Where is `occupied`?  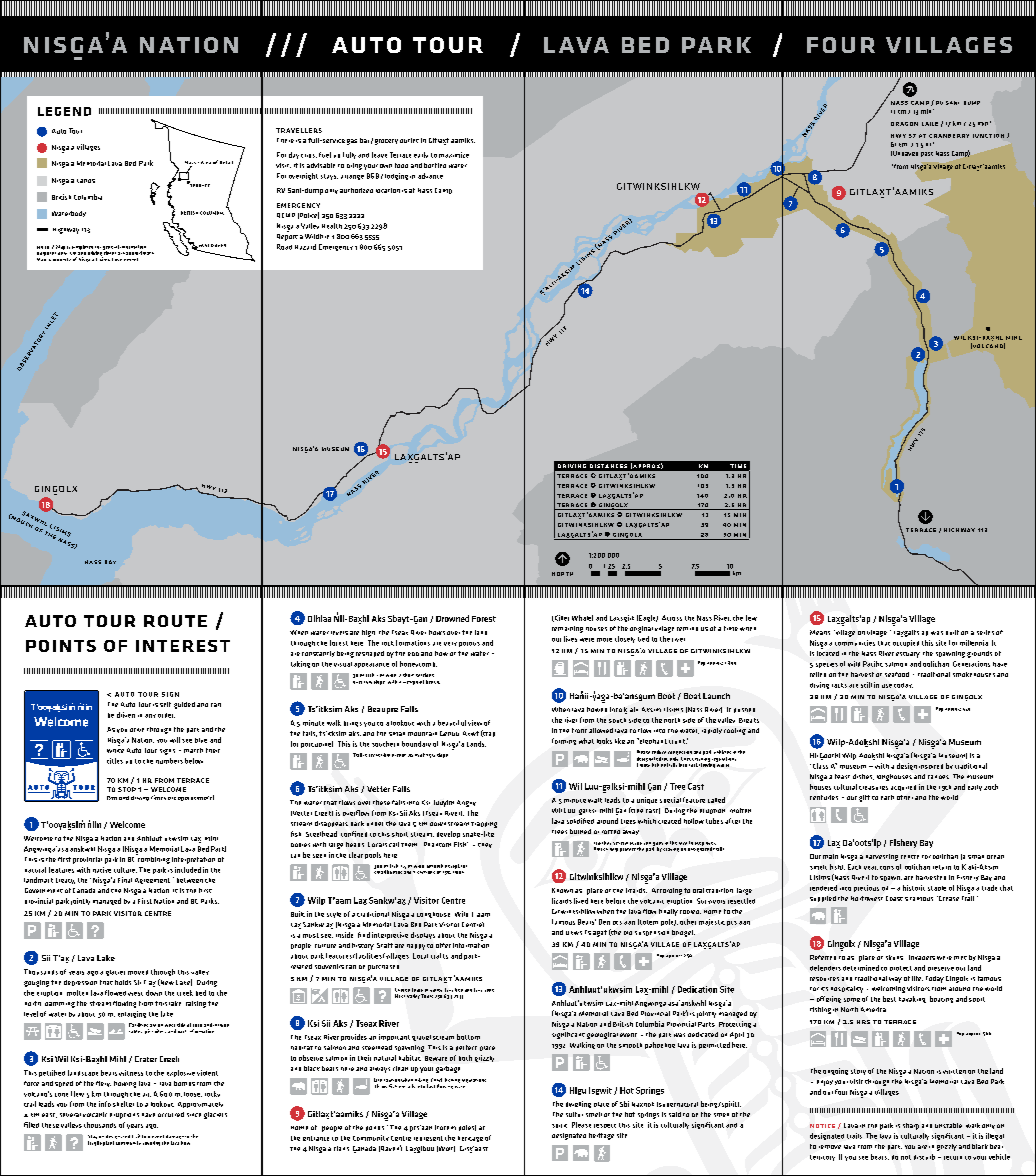 occupied is located at coordinates (906, 643).
